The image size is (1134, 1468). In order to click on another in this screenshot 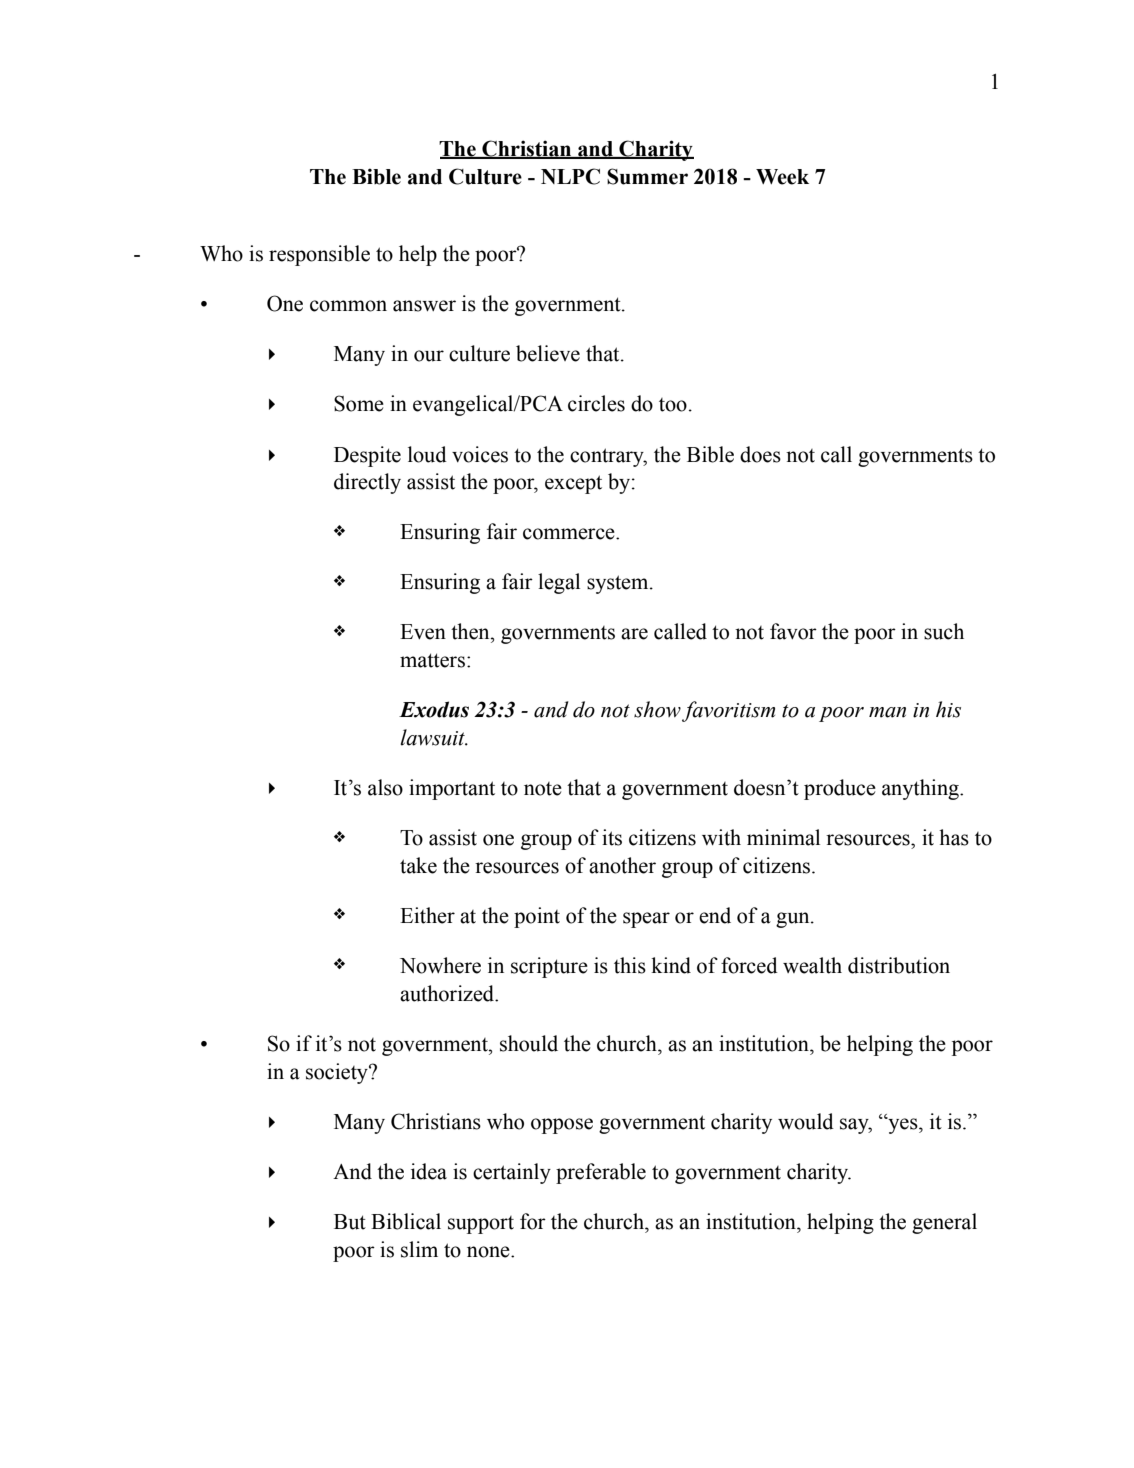, I will do `click(622, 865)`.
